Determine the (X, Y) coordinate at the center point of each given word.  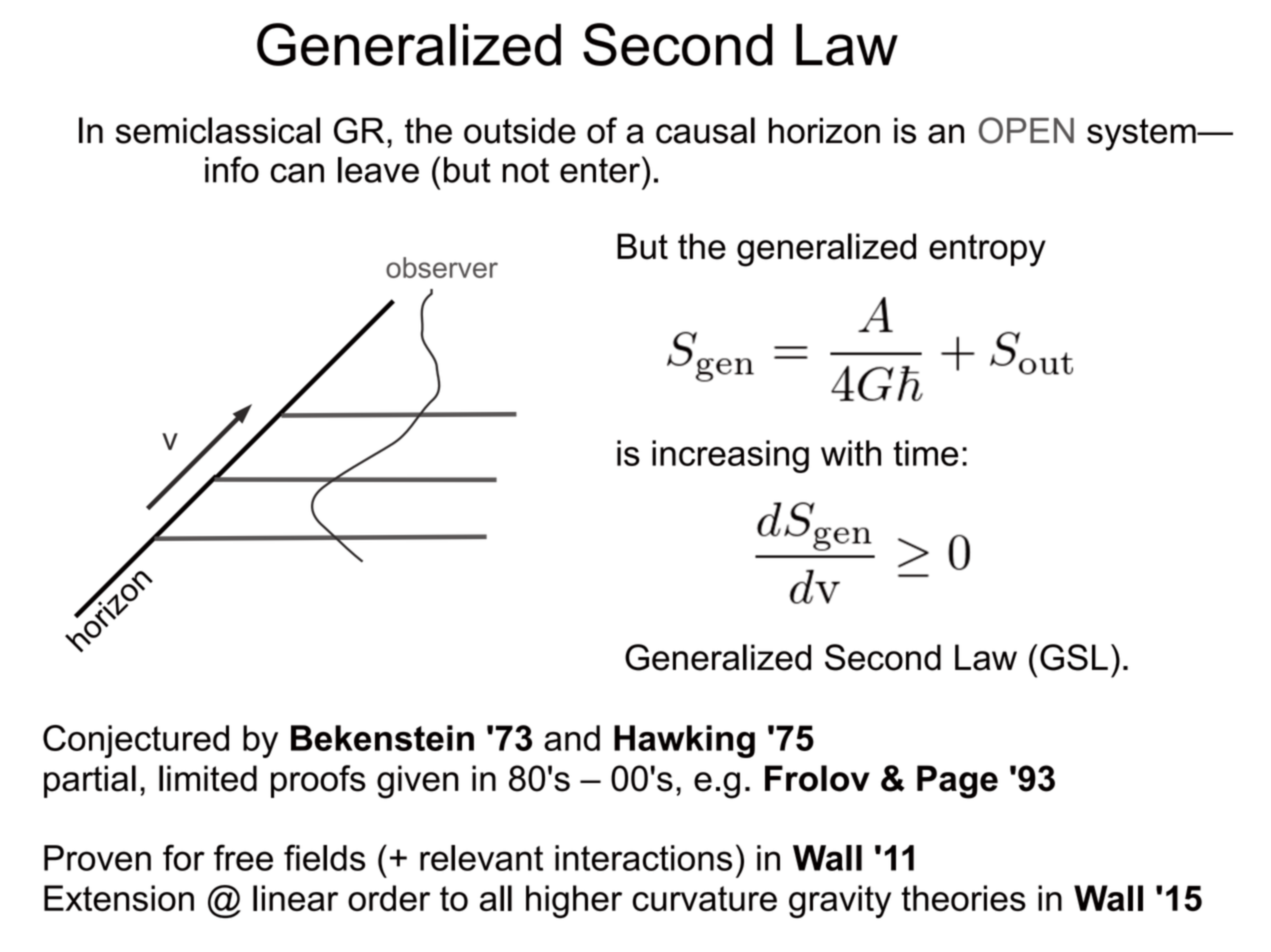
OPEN (1026, 130)
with (851, 453)
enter (600, 170)
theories (963, 898)
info (232, 169)
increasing (730, 456)
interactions (643, 858)
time (925, 453)
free (243, 857)
